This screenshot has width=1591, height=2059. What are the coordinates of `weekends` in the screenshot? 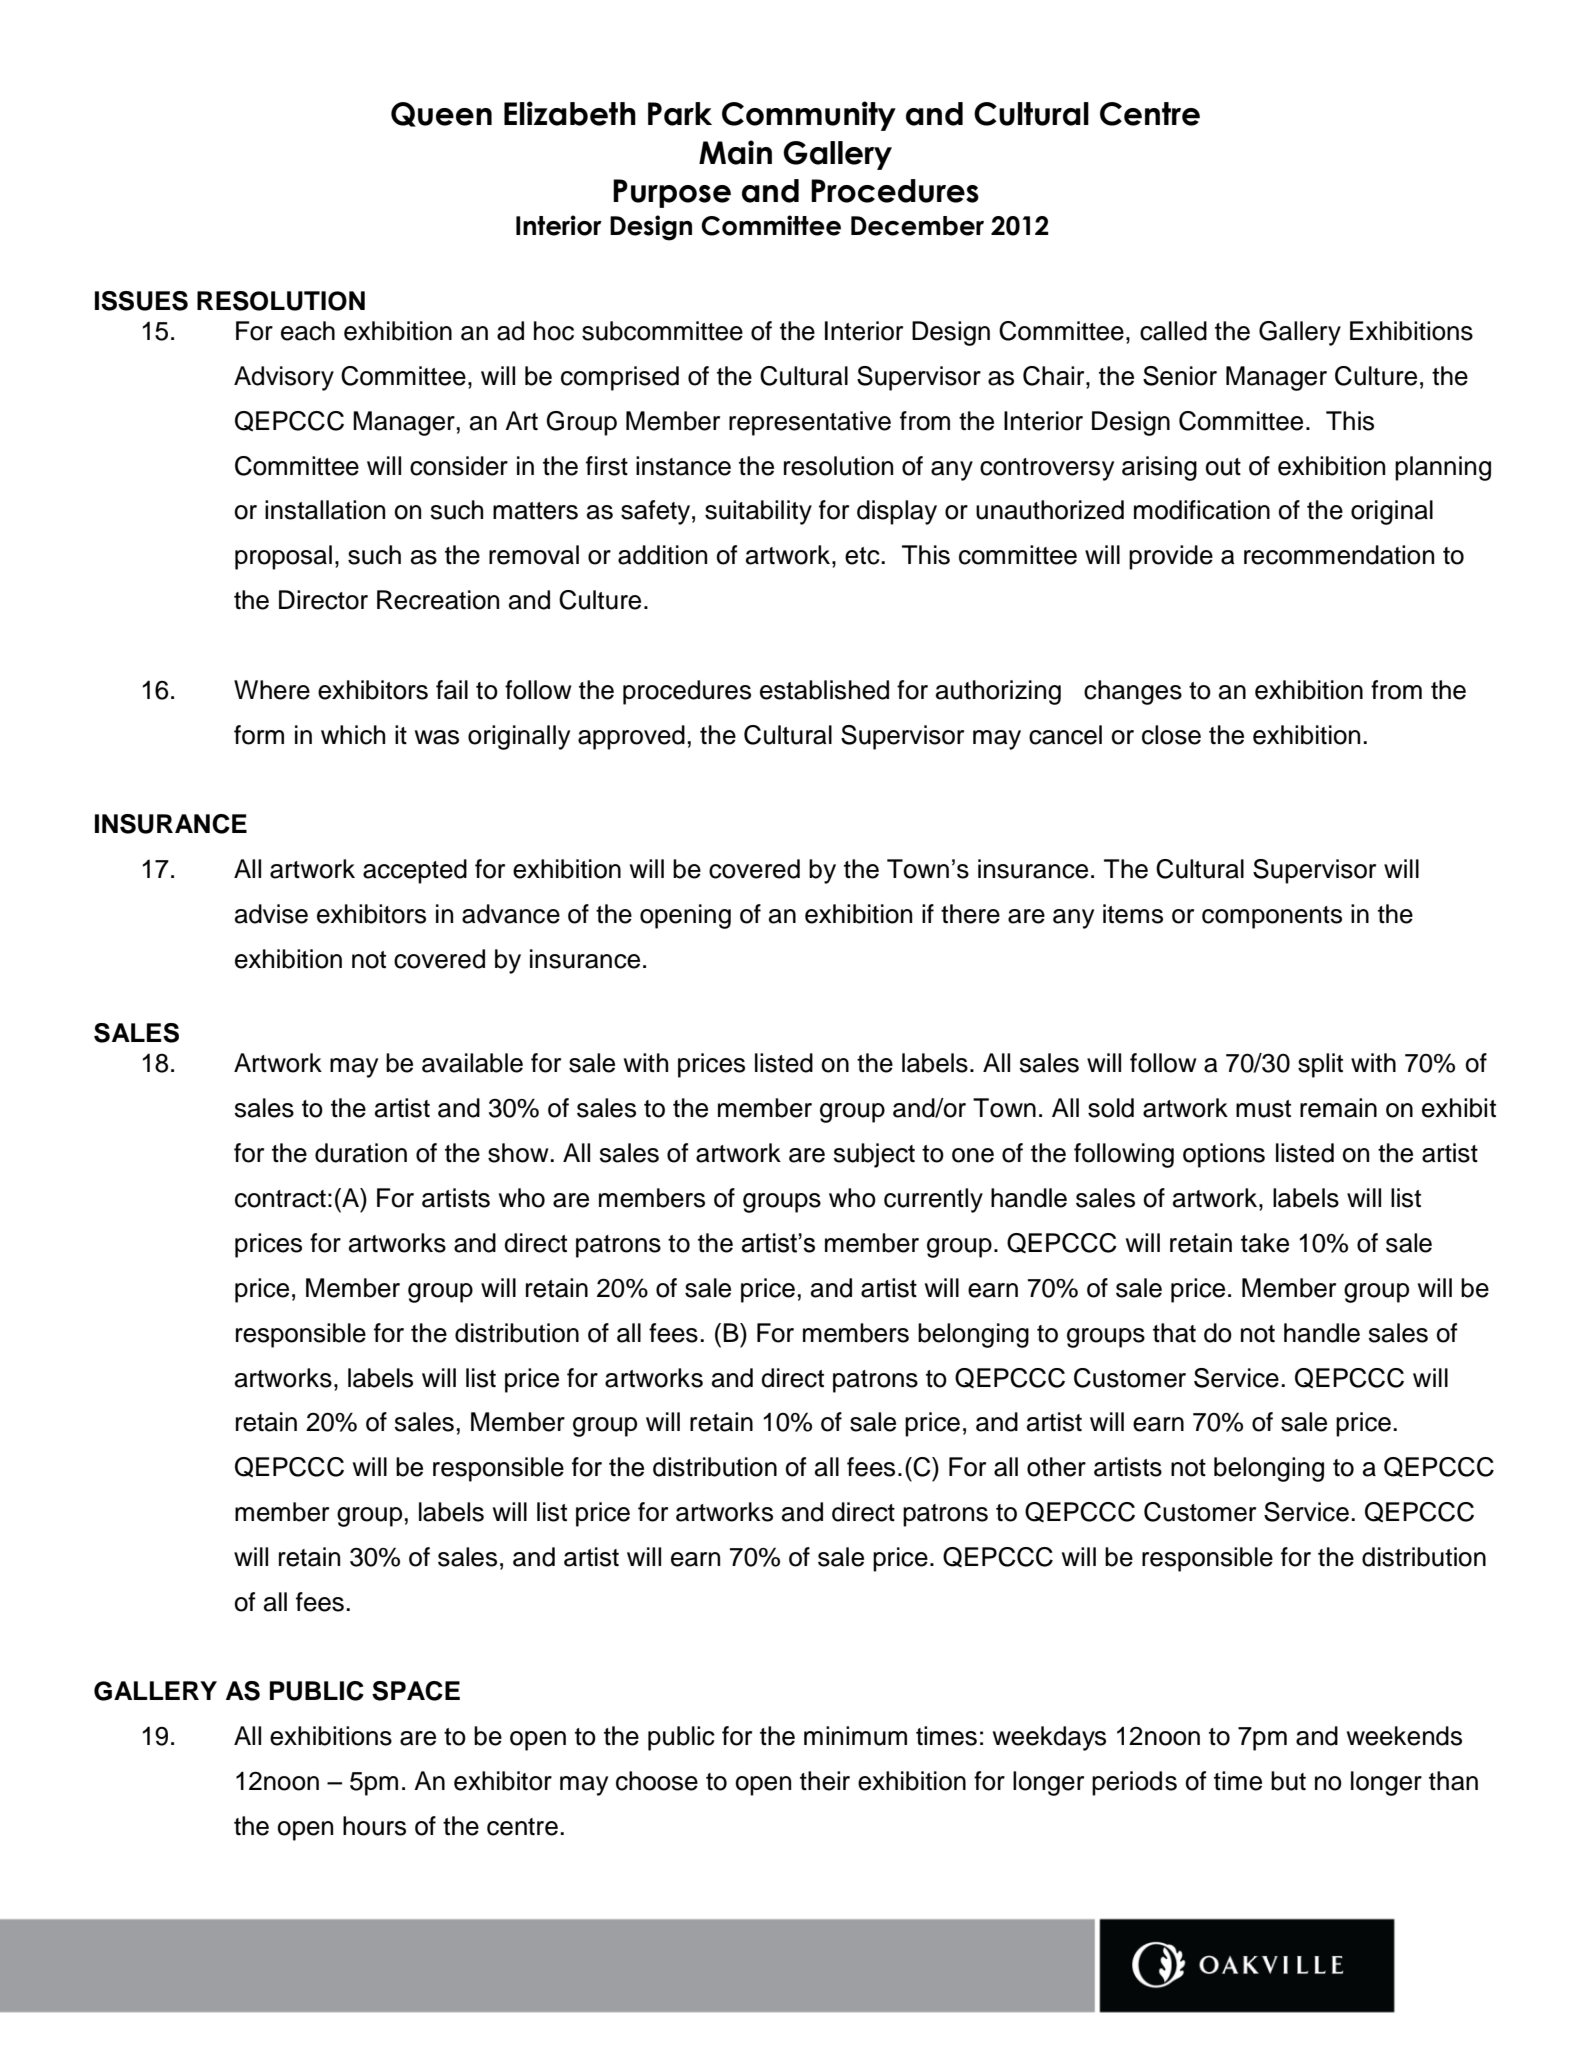 It's located at (1404, 1736).
